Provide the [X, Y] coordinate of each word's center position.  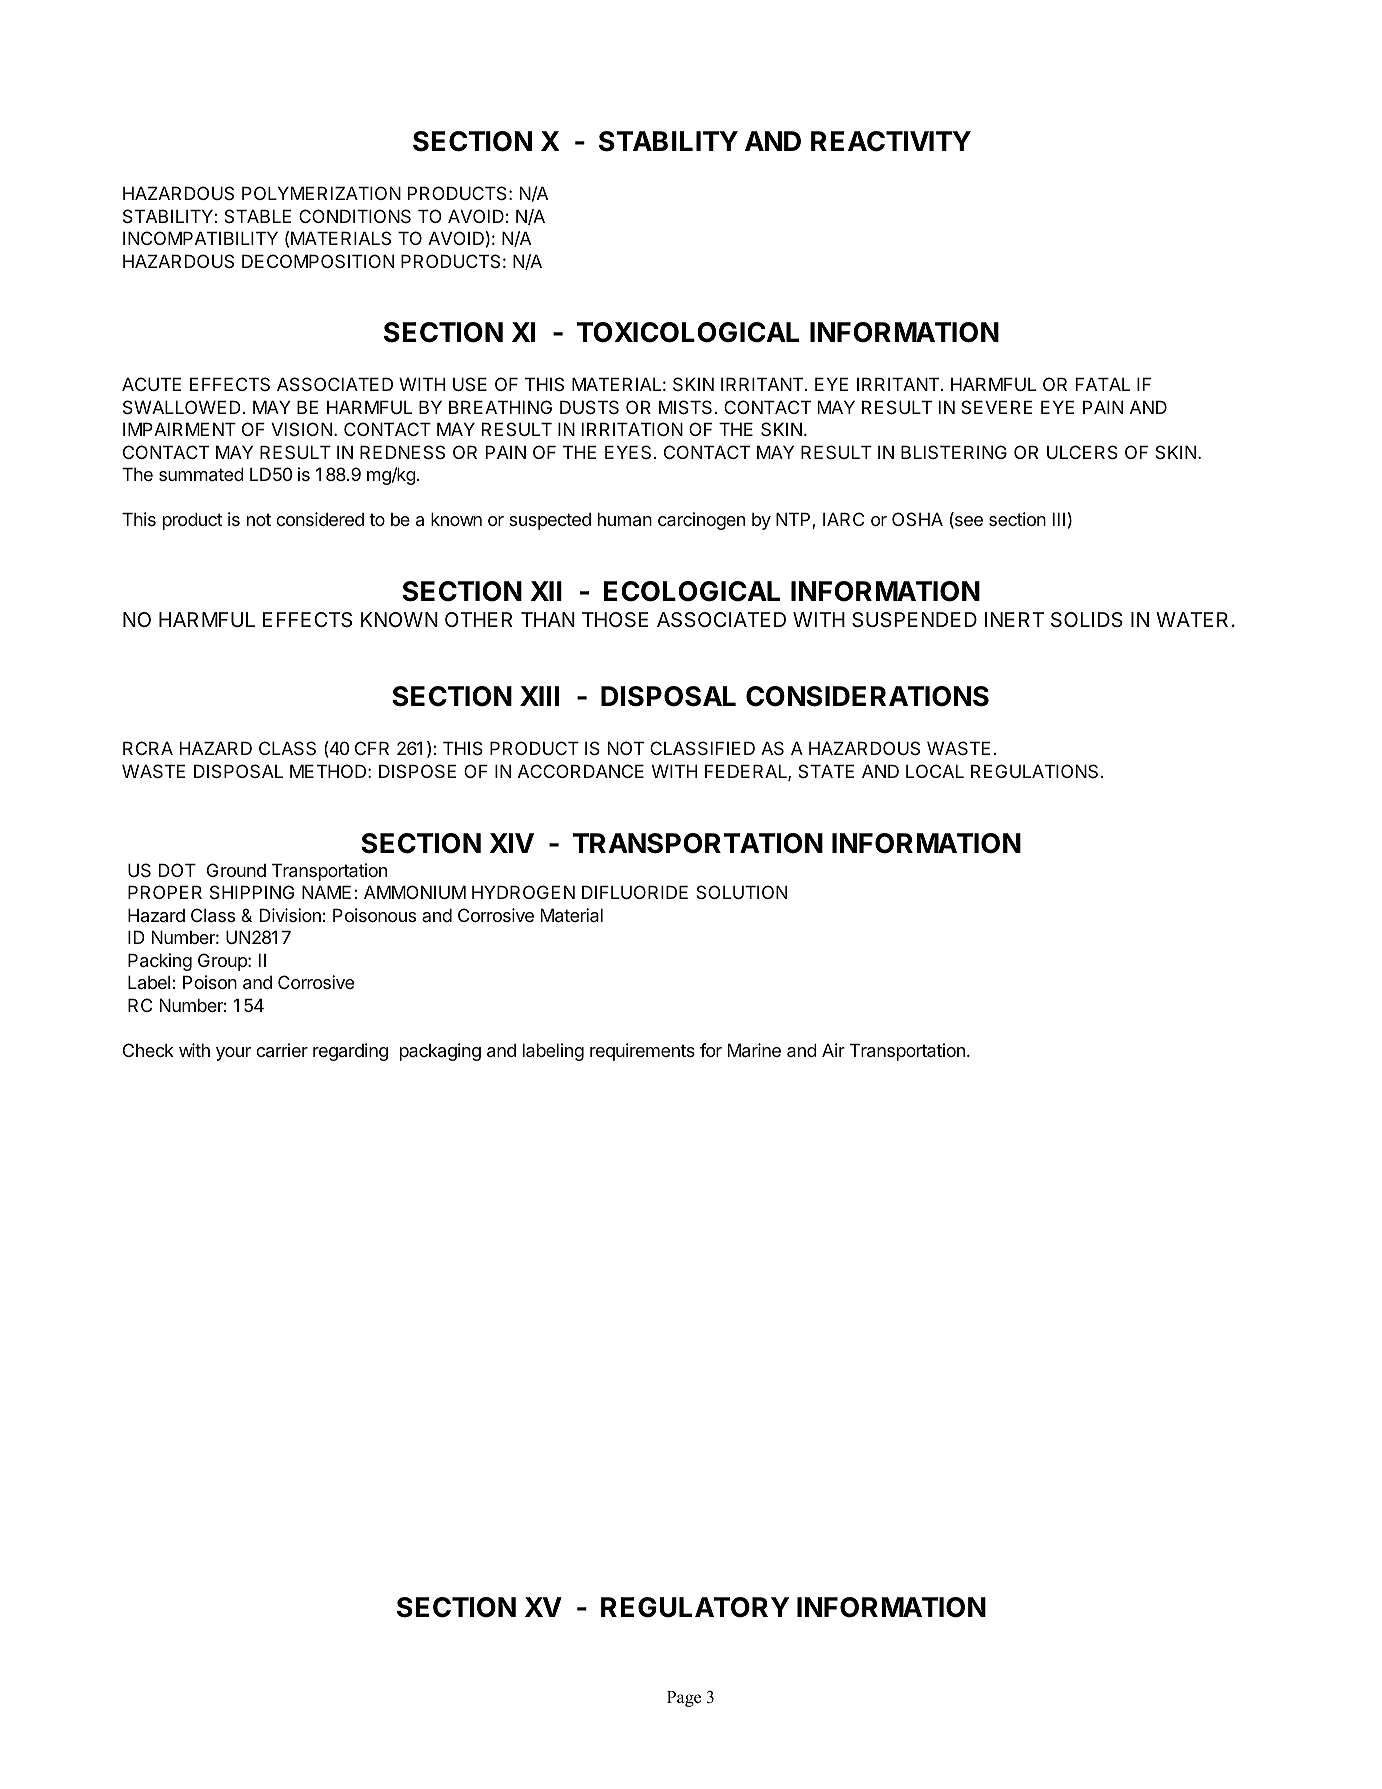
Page [684, 1699]
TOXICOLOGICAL [688, 332]
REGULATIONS [1034, 771]
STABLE [257, 216]
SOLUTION [741, 892]
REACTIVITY [891, 141]
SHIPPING [252, 892]
